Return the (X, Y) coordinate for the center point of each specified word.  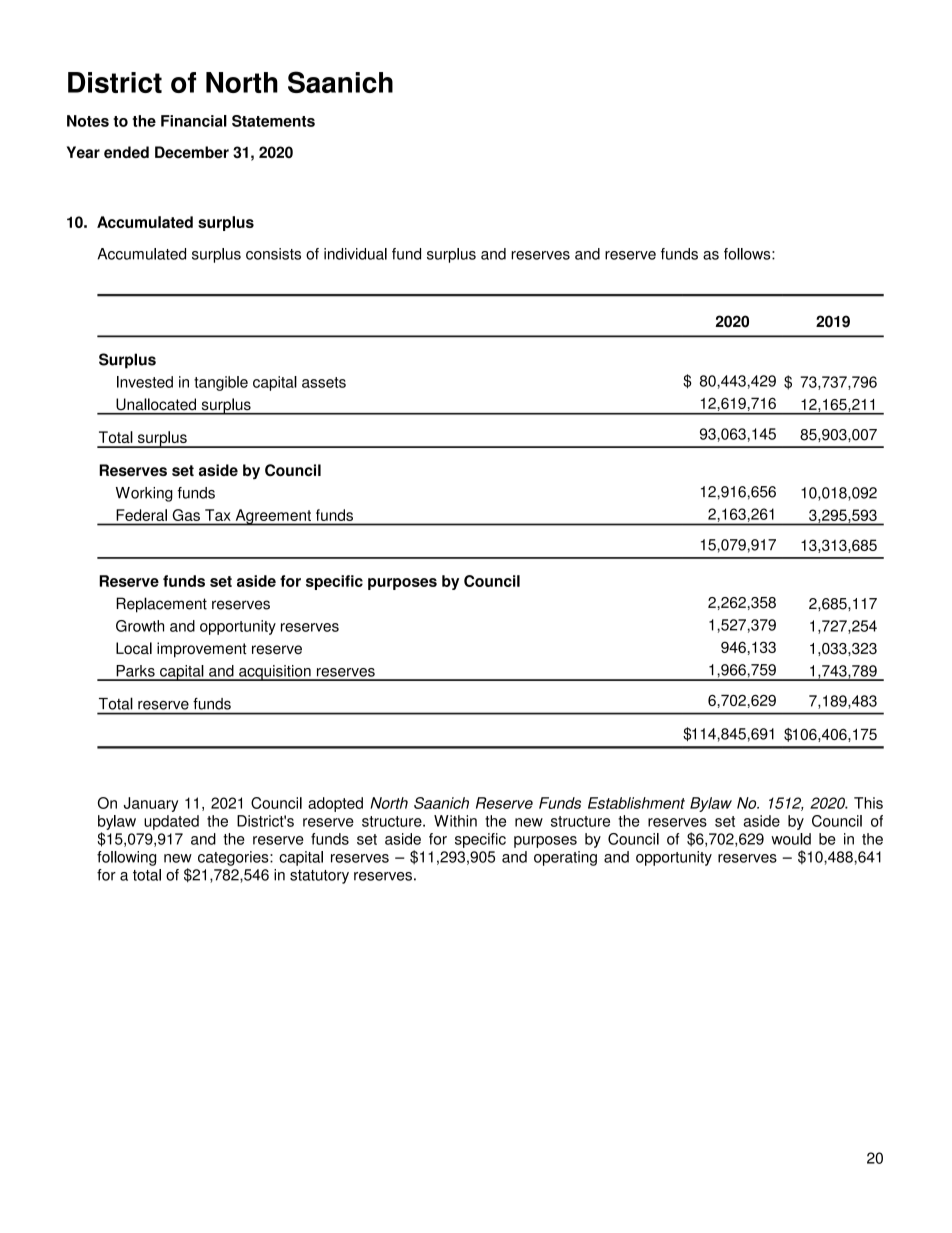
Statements (273, 121)
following (126, 858)
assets (324, 382)
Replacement (161, 605)
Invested (145, 382)
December (192, 152)
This (868, 803)
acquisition (275, 673)
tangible (221, 383)
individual (355, 254)
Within (455, 821)
